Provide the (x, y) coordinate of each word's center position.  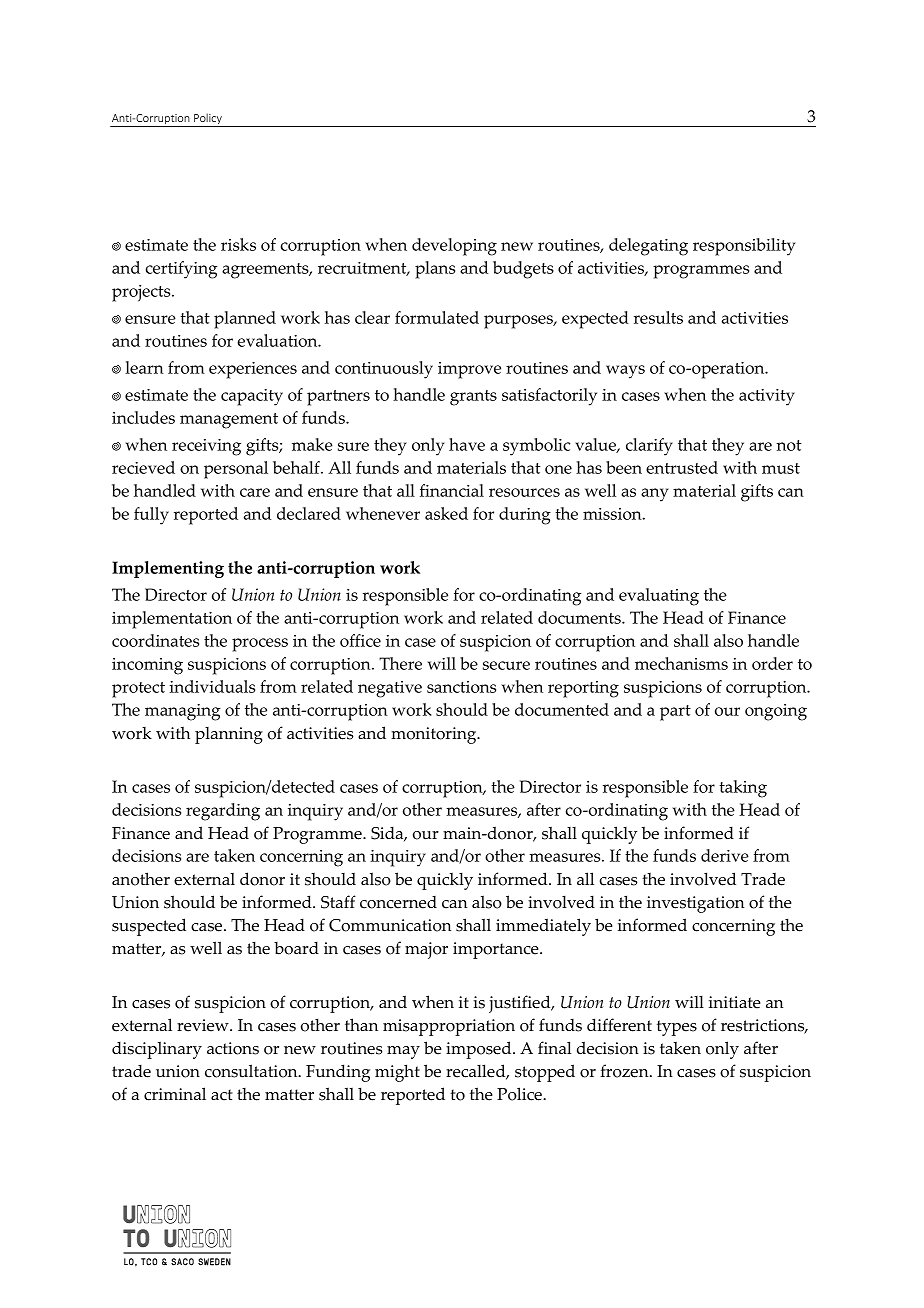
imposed (480, 1050)
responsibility (744, 247)
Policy (208, 120)
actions (233, 1048)
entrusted (682, 467)
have (467, 444)
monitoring (435, 735)
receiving (206, 447)
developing (454, 247)
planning (229, 735)
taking (743, 789)
